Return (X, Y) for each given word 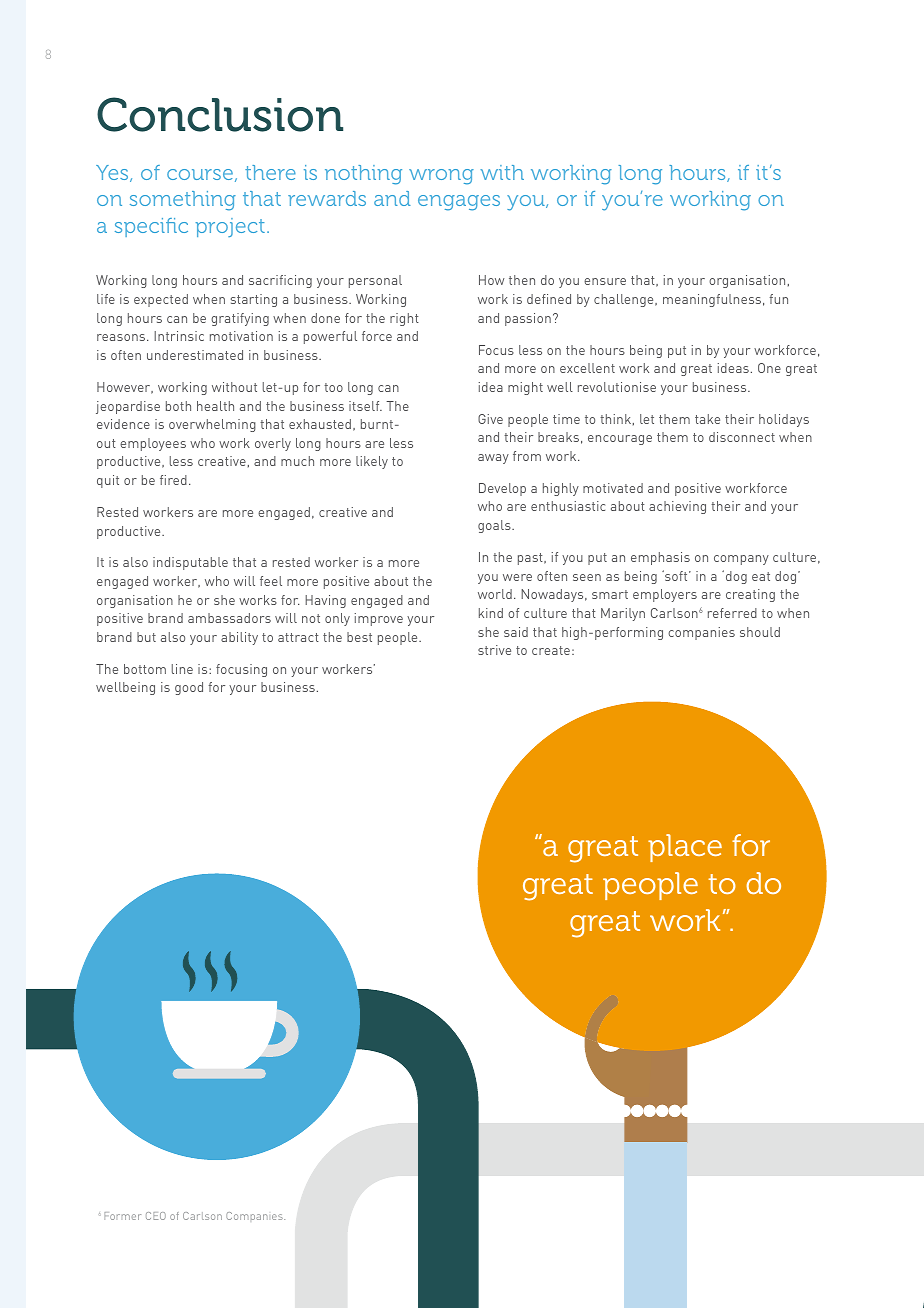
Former (122, 1216)
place (685, 848)
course (200, 174)
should (760, 632)
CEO (156, 1216)
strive (494, 650)
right (404, 319)
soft (676, 575)
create (551, 650)
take (707, 419)
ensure (605, 281)
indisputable (190, 563)
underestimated (195, 355)
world (495, 594)
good (189, 688)
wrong (441, 177)
